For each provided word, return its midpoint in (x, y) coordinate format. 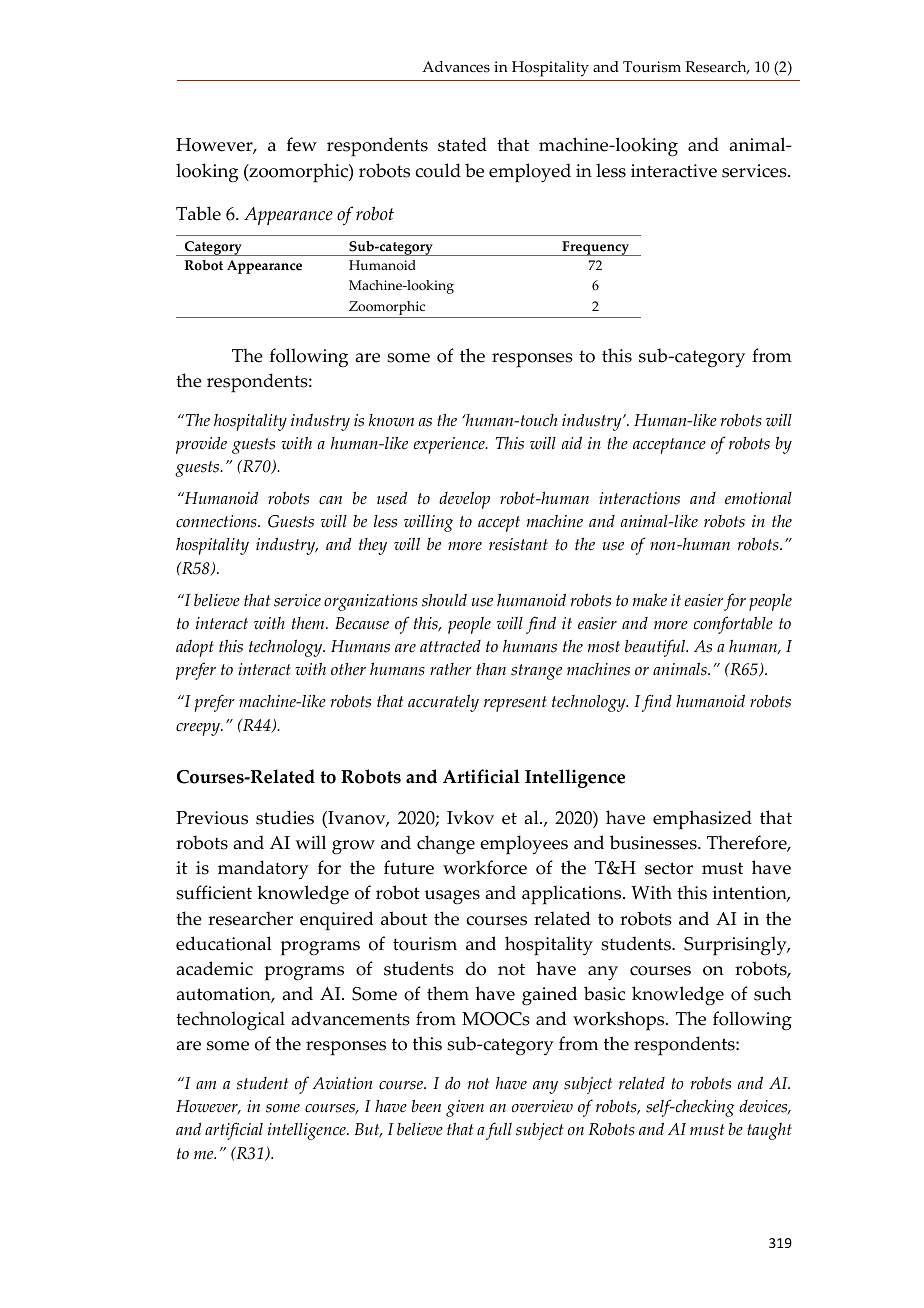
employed (530, 173)
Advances (456, 67)
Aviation (343, 1083)
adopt (195, 648)
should (444, 600)
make (649, 600)
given (465, 1108)
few (302, 144)
